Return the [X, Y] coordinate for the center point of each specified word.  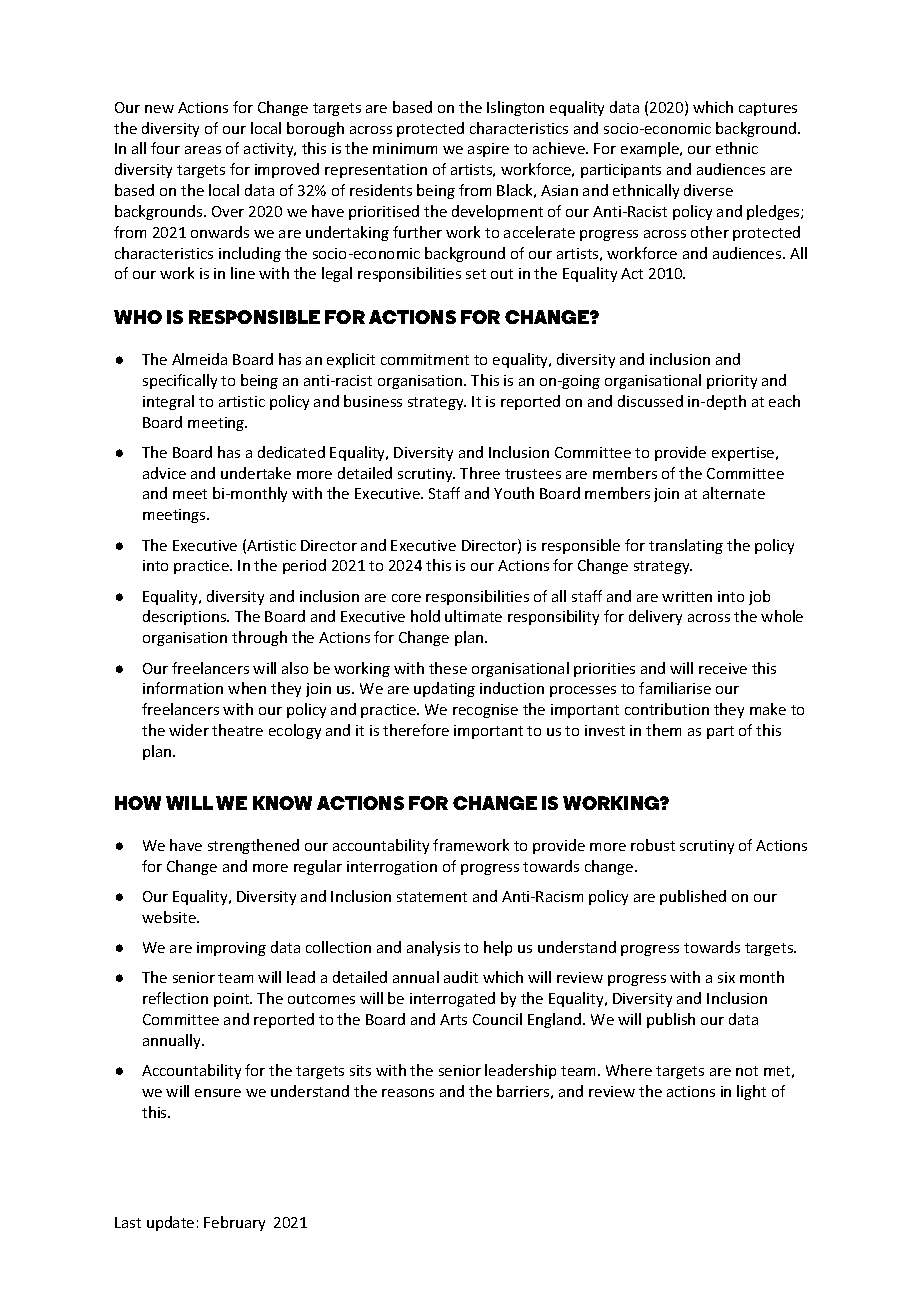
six [726, 977]
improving [231, 949]
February [234, 1223]
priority [732, 382]
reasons [408, 1093]
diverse [708, 190]
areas [203, 150]
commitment [425, 359]
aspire [488, 150]
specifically [180, 381]
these [448, 668]
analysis [433, 948]
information [183, 688]
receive [723, 668]
